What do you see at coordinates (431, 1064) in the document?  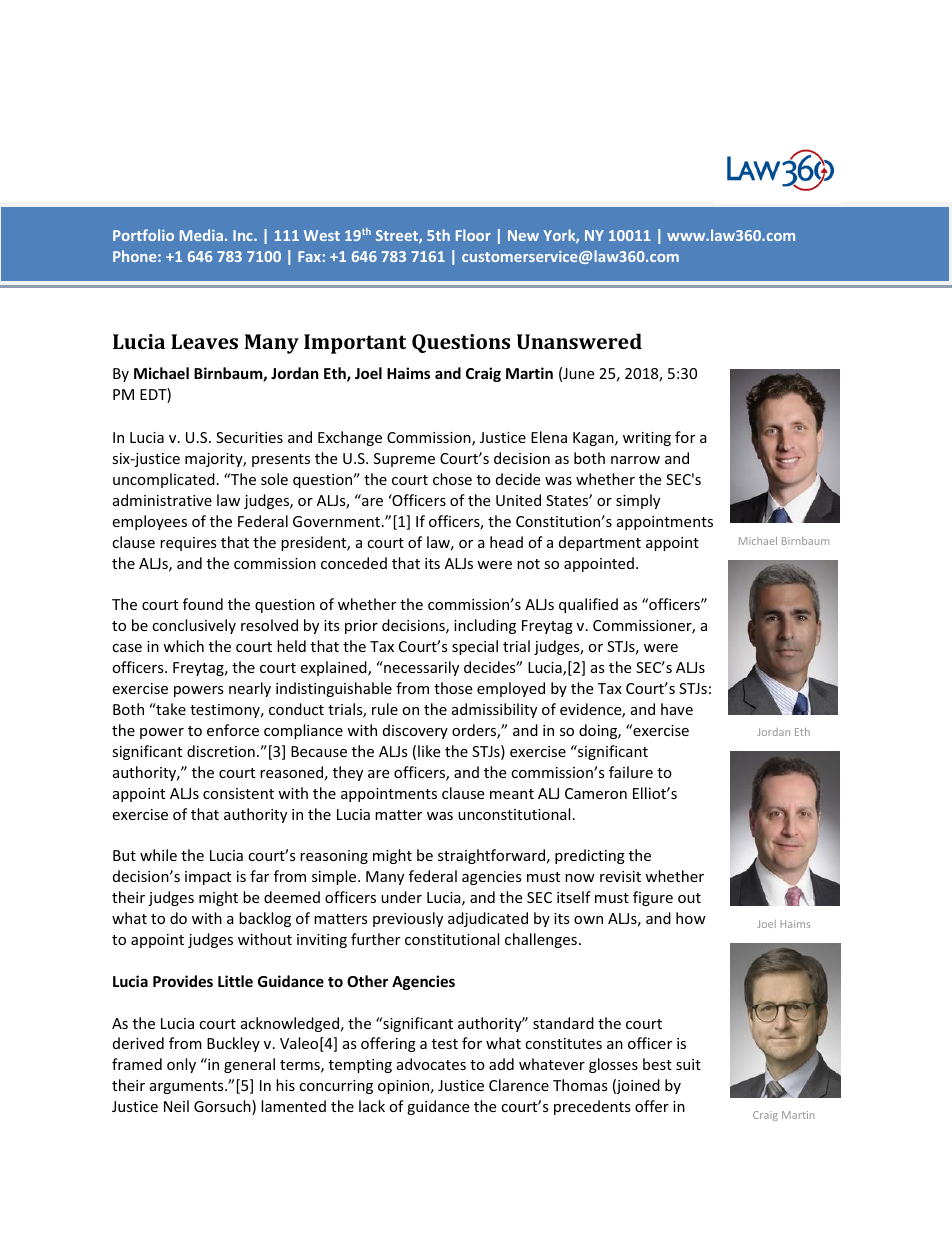 I see `advocates` at bounding box center [431, 1064].
